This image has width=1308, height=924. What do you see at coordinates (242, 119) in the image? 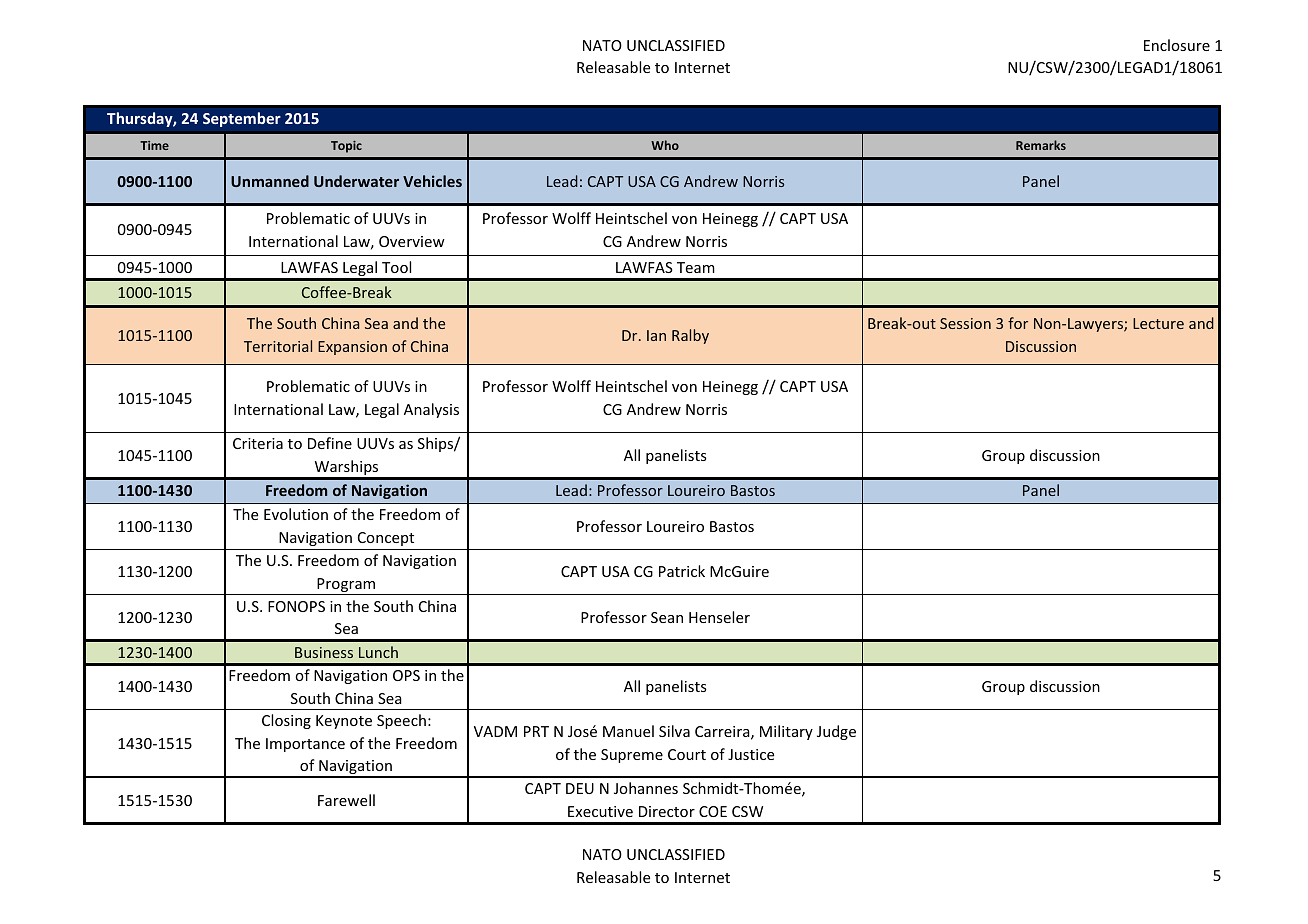
I see `September` at bounding box center [242, 119].
